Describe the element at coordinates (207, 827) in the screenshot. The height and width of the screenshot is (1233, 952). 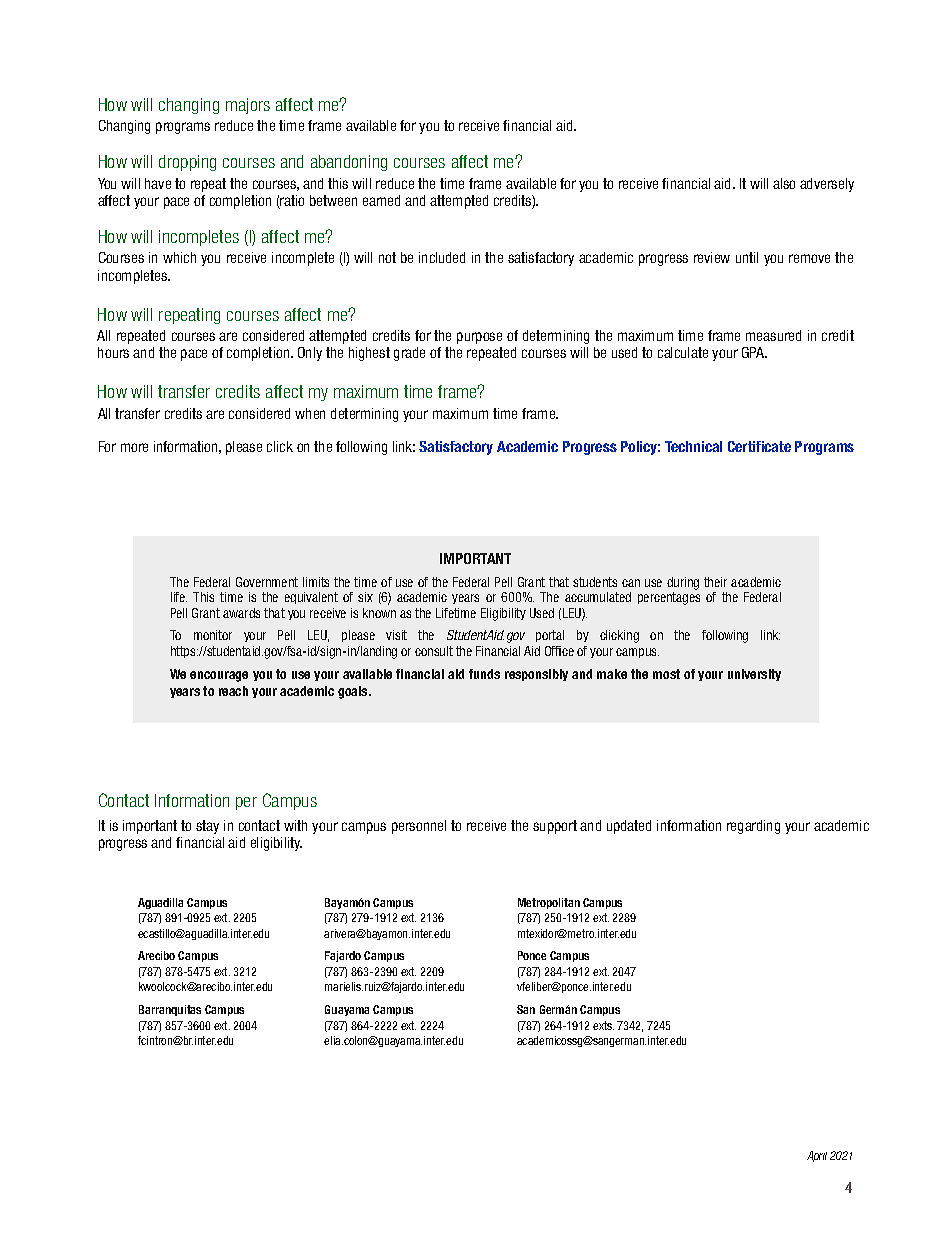
I see `stay` at that location.
